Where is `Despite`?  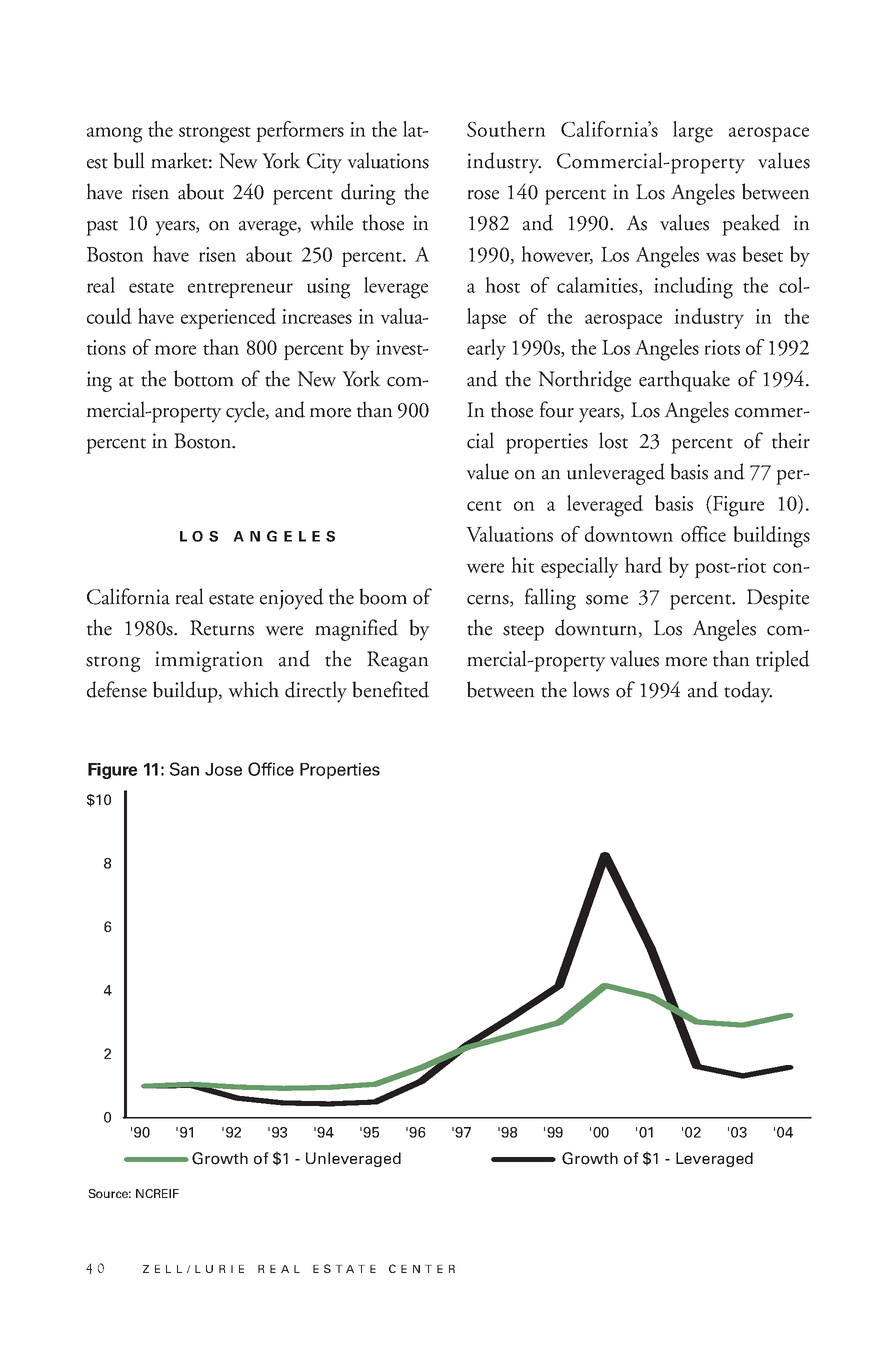
Despite is located at coordinates (778, 599).
